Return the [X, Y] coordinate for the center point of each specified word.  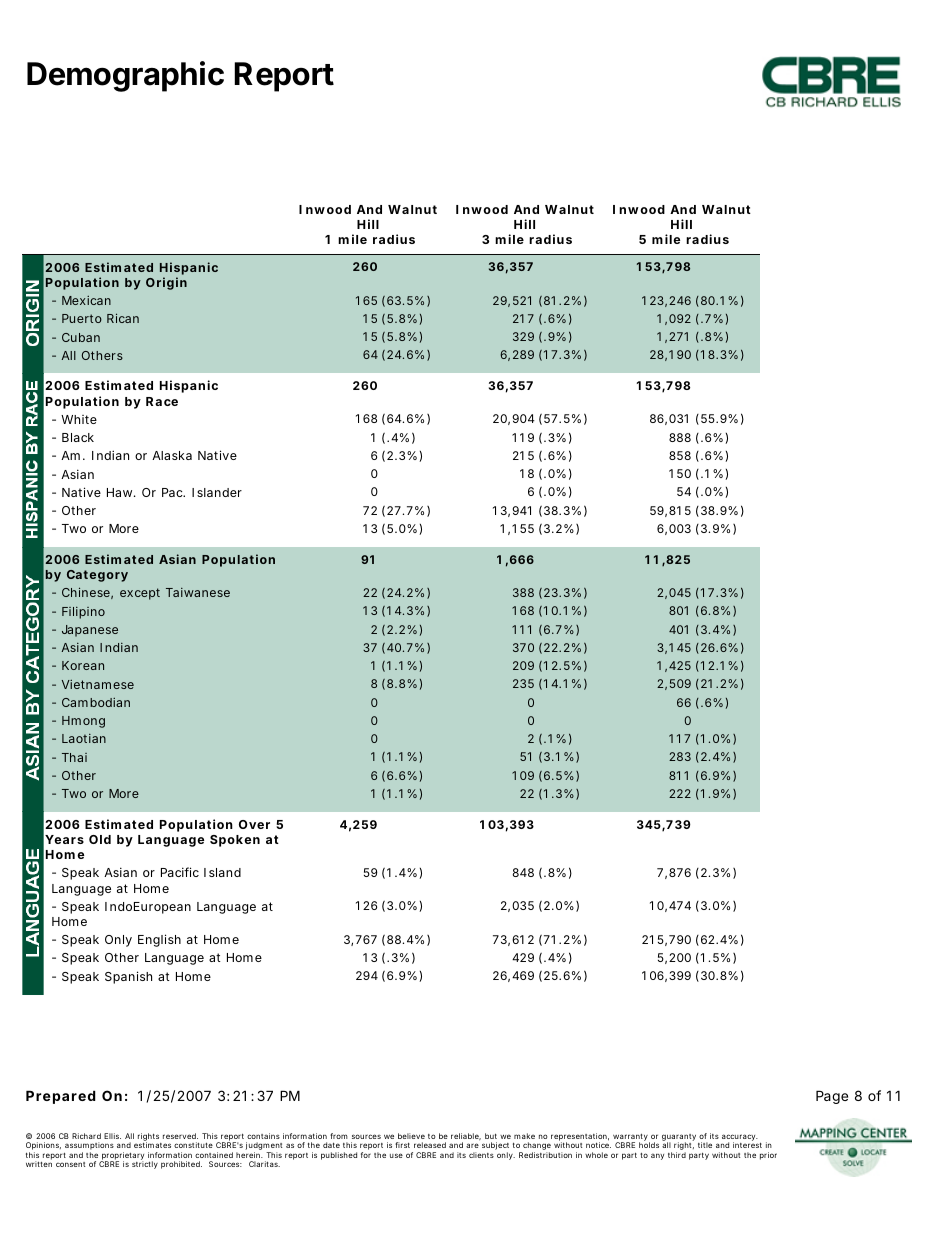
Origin [166, 283]
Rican [123, 318]
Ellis [112, 1136]
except [140, 594]
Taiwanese [198, 592]
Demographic [125, 76]
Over [254, 824]
